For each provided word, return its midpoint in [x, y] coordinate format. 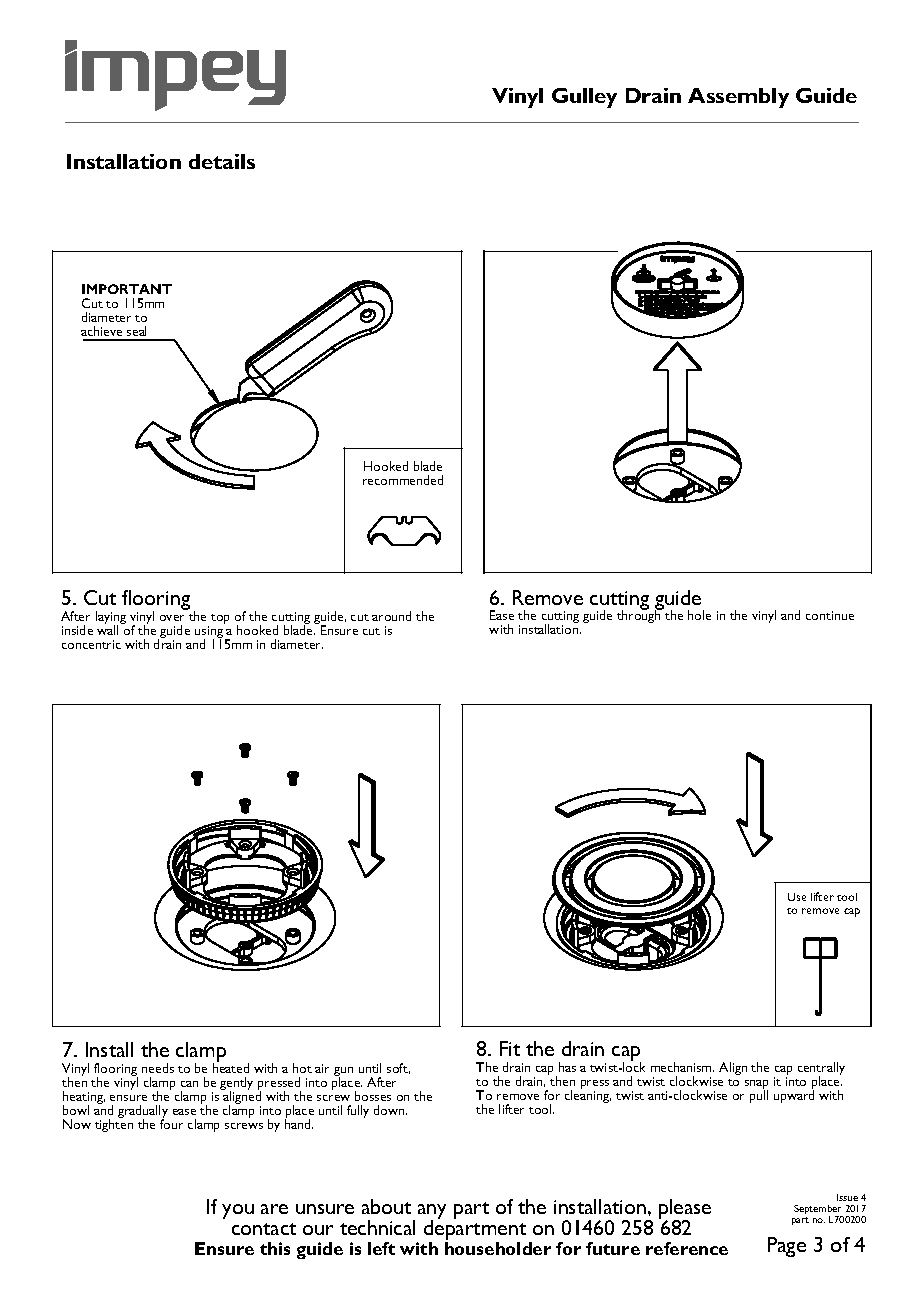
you [238, 1211]
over [172, 618]
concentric [91, 644]
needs [158, 1068]
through [639, 616]
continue [830, 615]
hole [699, 615]
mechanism [682, 1067]
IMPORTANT [127, 289]
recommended [403, 480]
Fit [510, 1048]
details [222, 161]
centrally [821, 1070]
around [391, 616]
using [209, 633]
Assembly [738, 98]
